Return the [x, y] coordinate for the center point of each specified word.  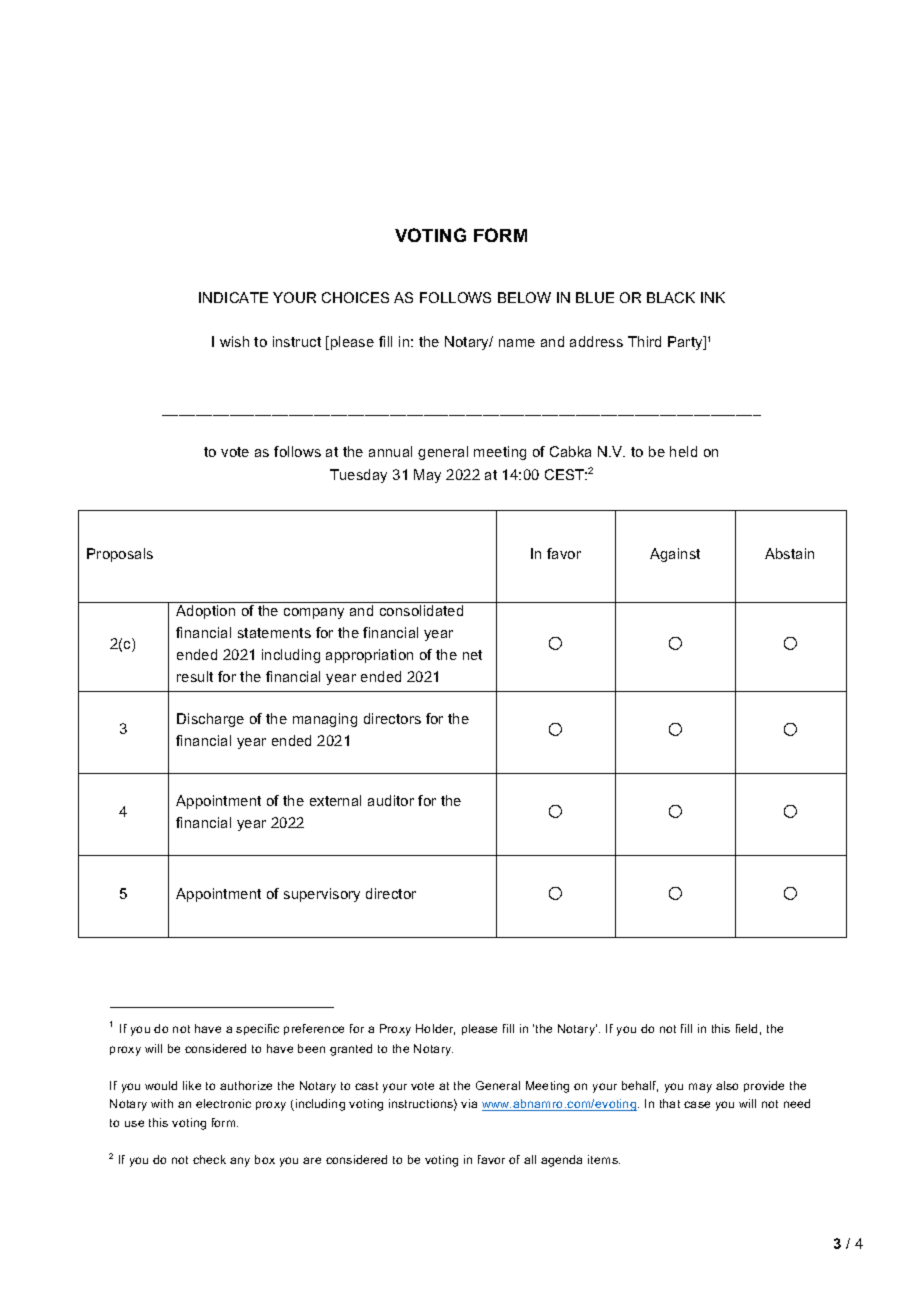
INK [713, 297]
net [472, 655]
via [469, 1103]
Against [675, 555]
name [517, 343]
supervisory [322, 895]
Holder [435, 1029]
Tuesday [358, 476]
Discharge [210, 720]
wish [234, 341]
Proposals [120, 555]
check [209, 1159]
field [746, 1028]
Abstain [789, 553]
